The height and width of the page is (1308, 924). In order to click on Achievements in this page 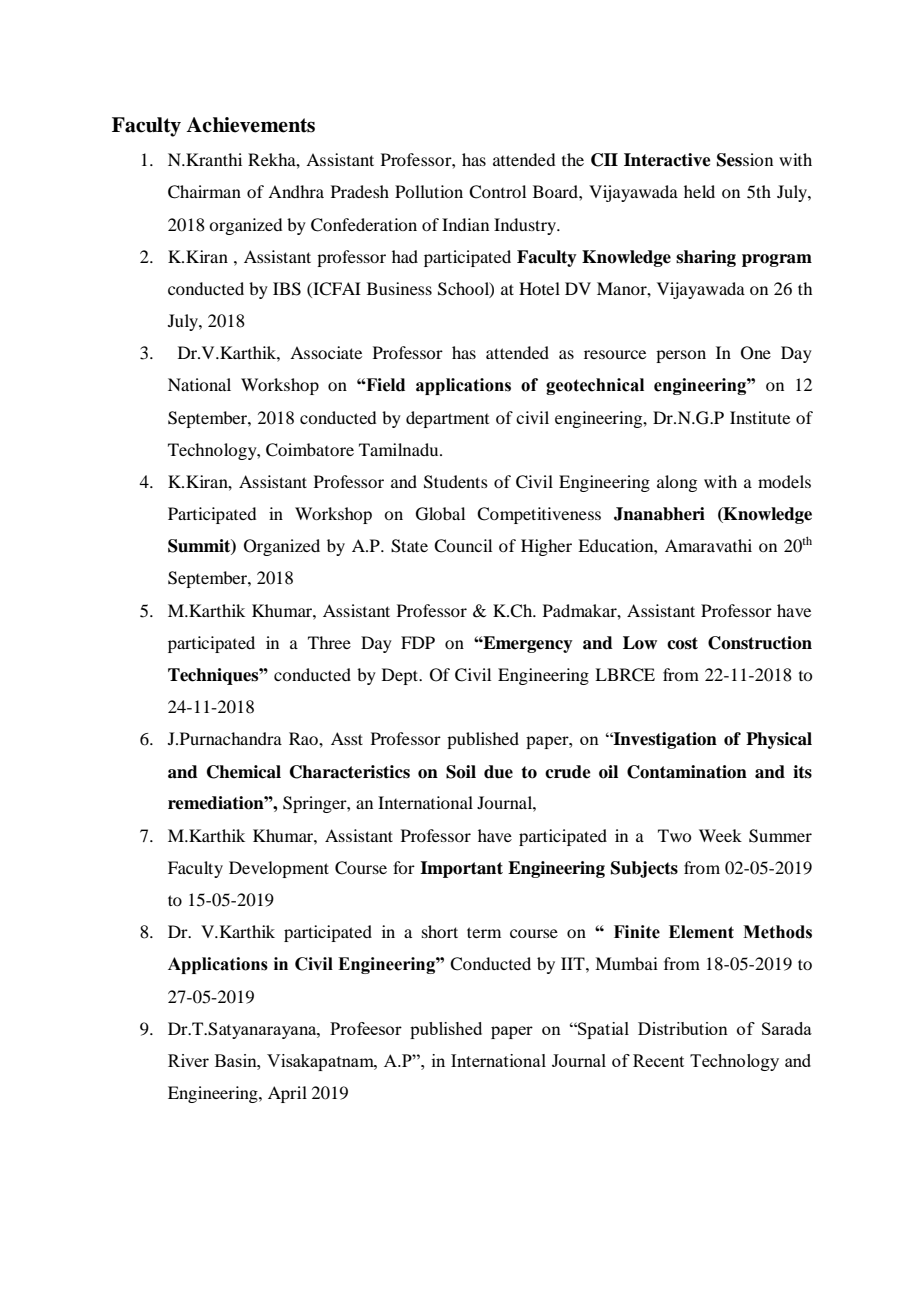, I will do `click(250, 125)`.
